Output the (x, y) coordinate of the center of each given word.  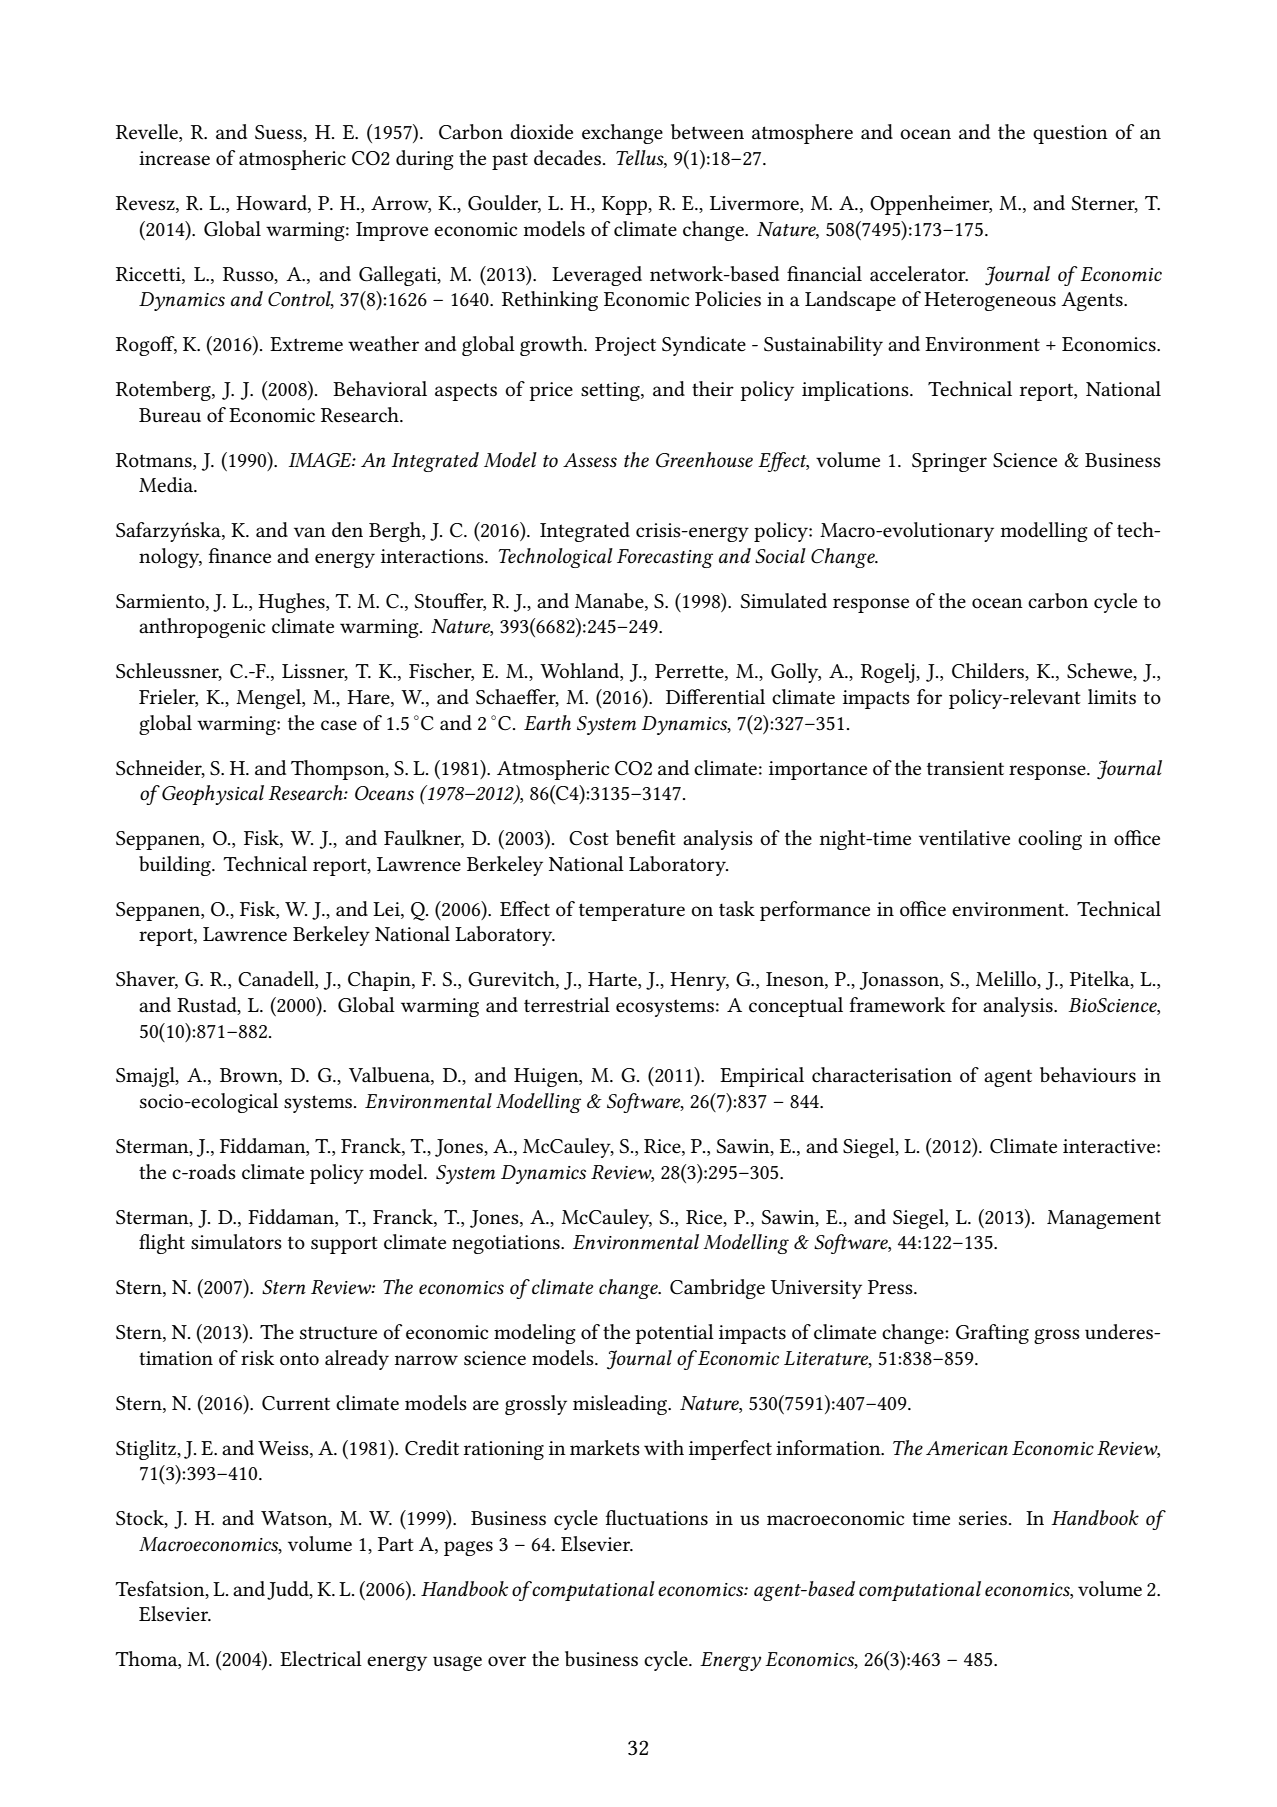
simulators (236, 1242)
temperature (632, 912)
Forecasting (665, 558)
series (983, 1518)
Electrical (321, 1659)
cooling (1050, 840)
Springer (949, 462)
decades (567, 158)
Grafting (992, 1334)
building (176, 866)
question (1070, 134)
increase (174, 158)
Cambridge (717, 1289)
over (507, 1661)
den (347, 529)
